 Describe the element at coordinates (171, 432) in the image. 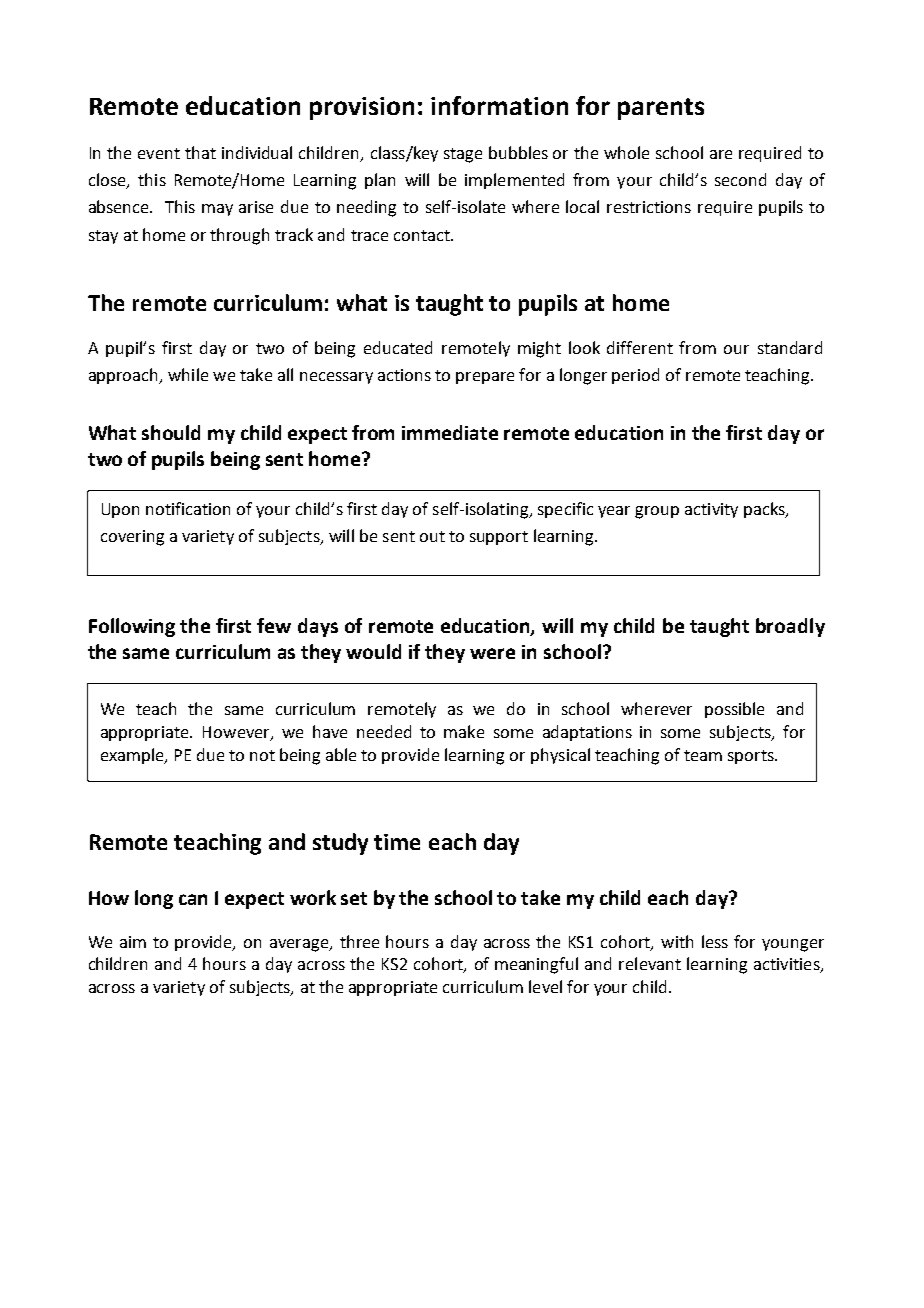

I see `should` at that location.
